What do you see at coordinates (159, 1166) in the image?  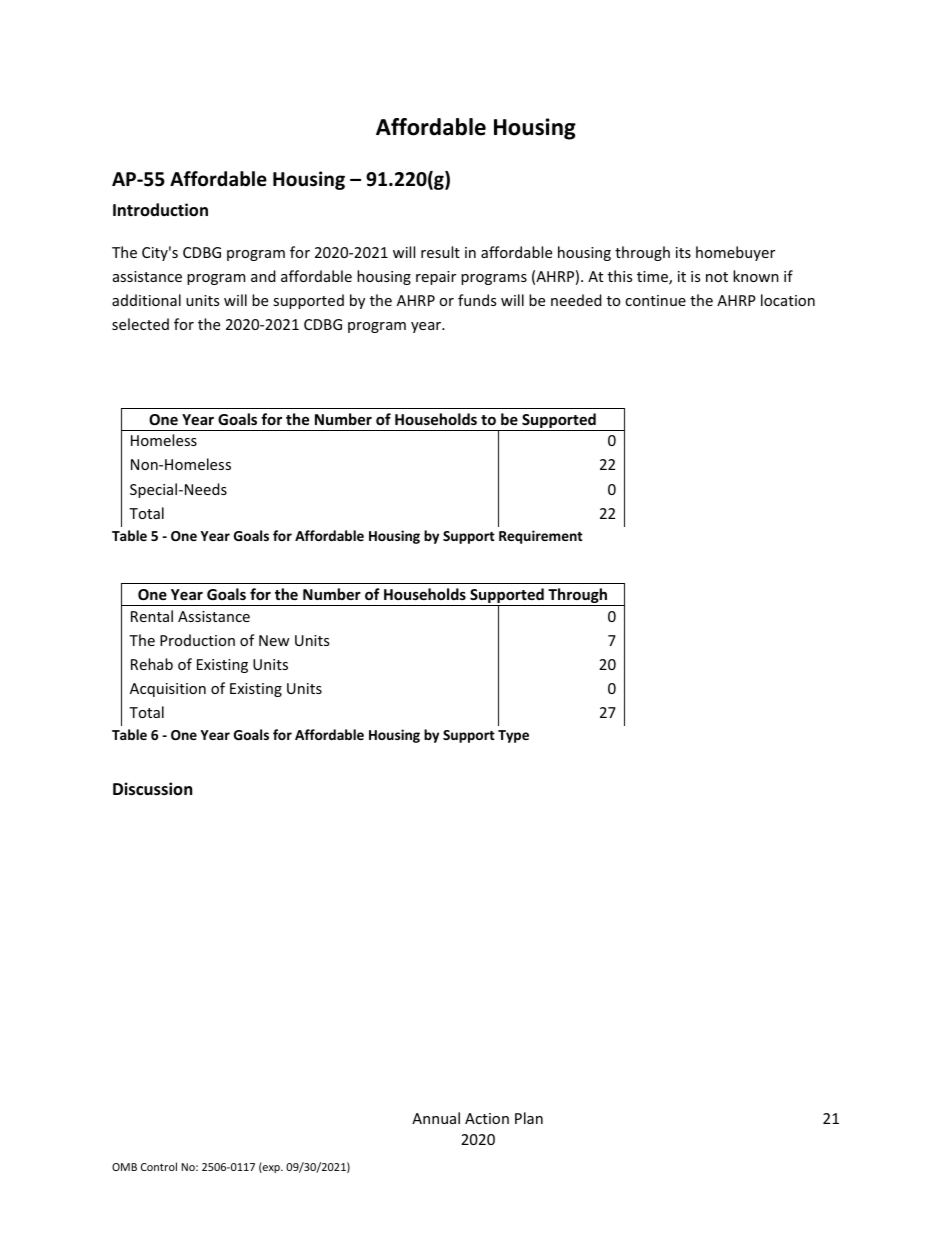 I see `Control` at bounding box center [159, 1166].
